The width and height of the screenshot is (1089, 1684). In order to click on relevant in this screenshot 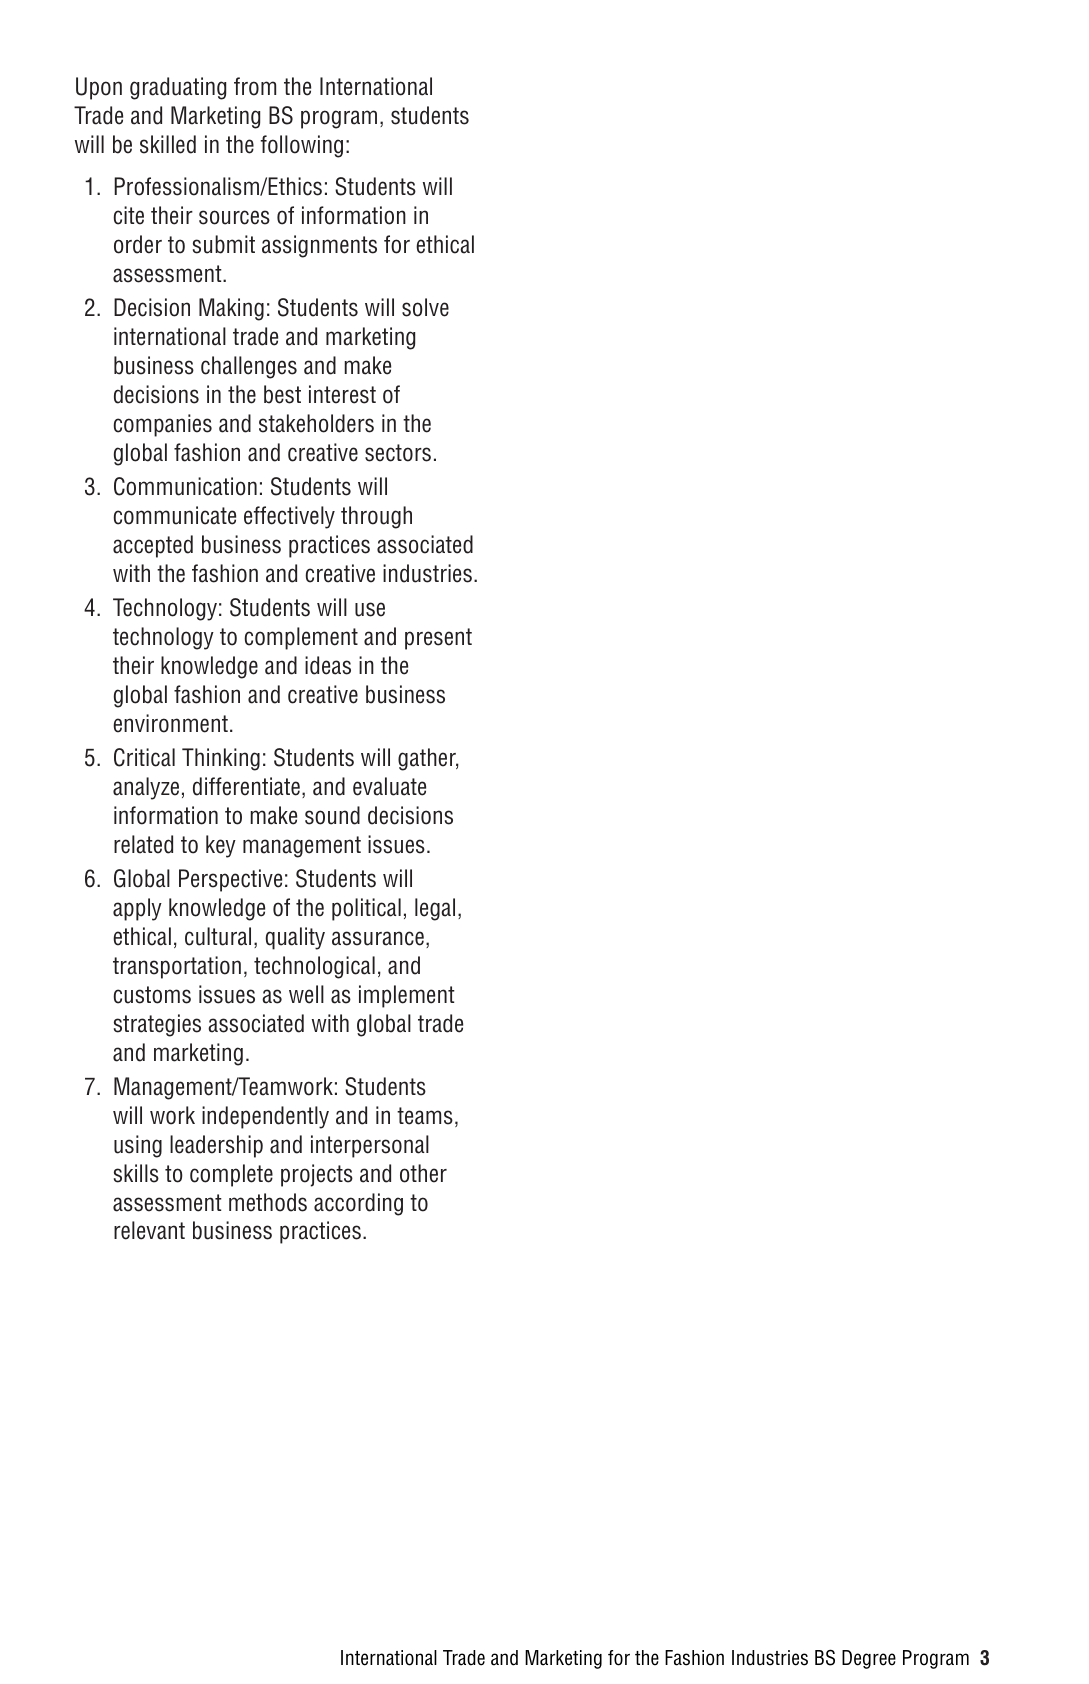, I will do `click(149, 1230)`.
